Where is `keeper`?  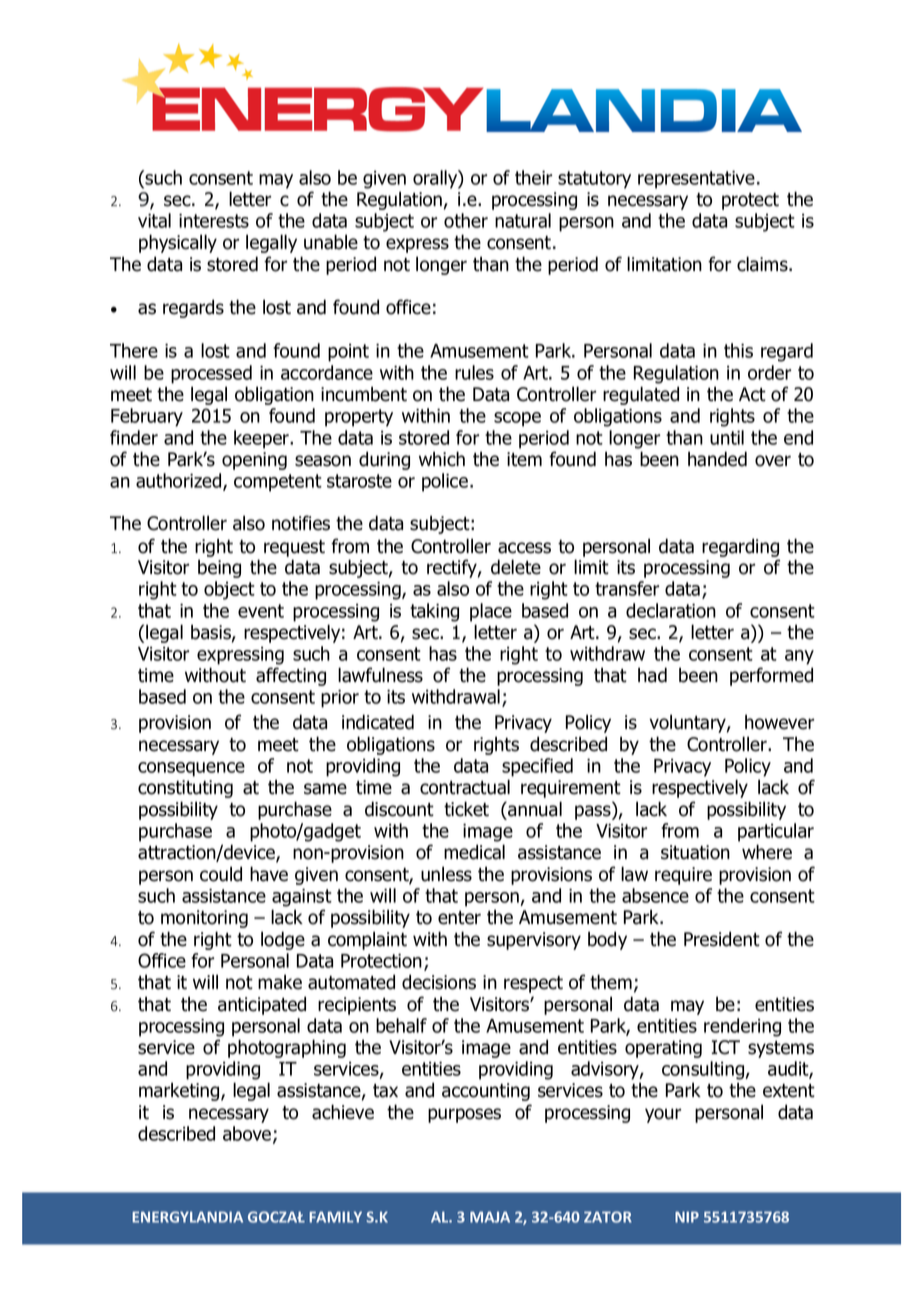
keeper is located at coordinates (262, 439).
